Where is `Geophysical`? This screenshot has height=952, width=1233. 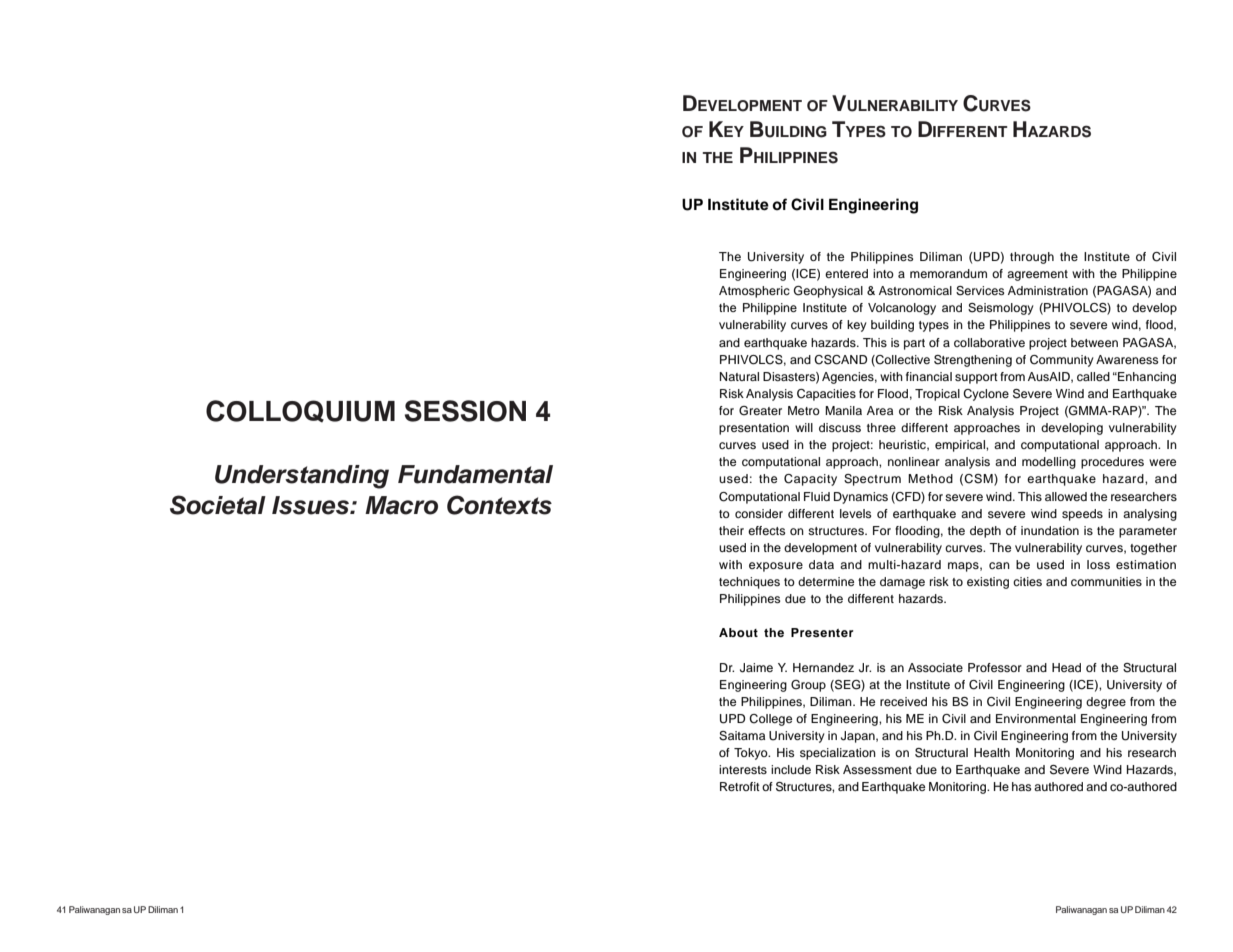
Geophysical is located at coordinates (828, 292).
